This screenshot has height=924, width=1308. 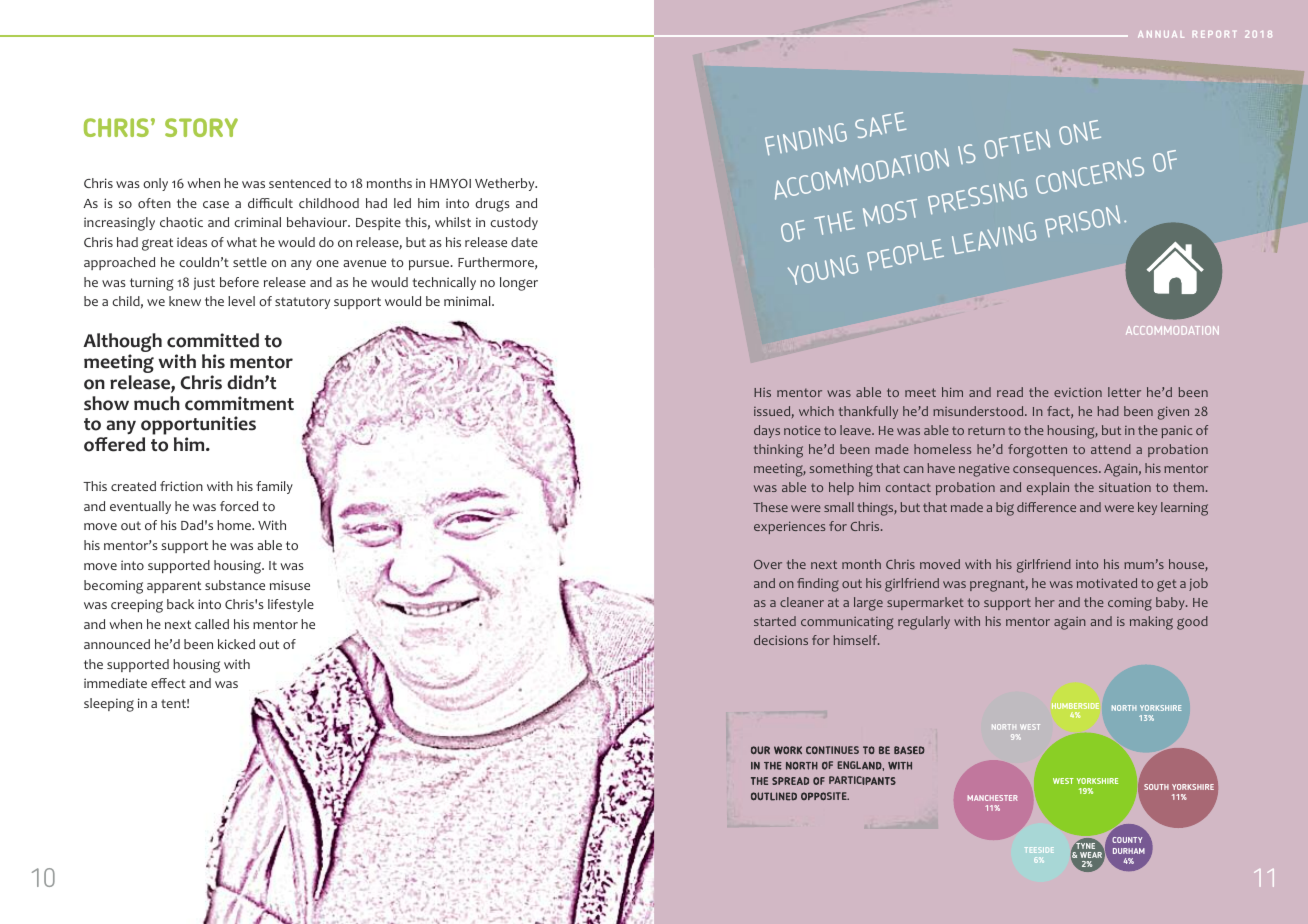 What do you see at coordinates (1048, 488) in the screenshot?
I see `explain` at bounding box center [1048, 488].
